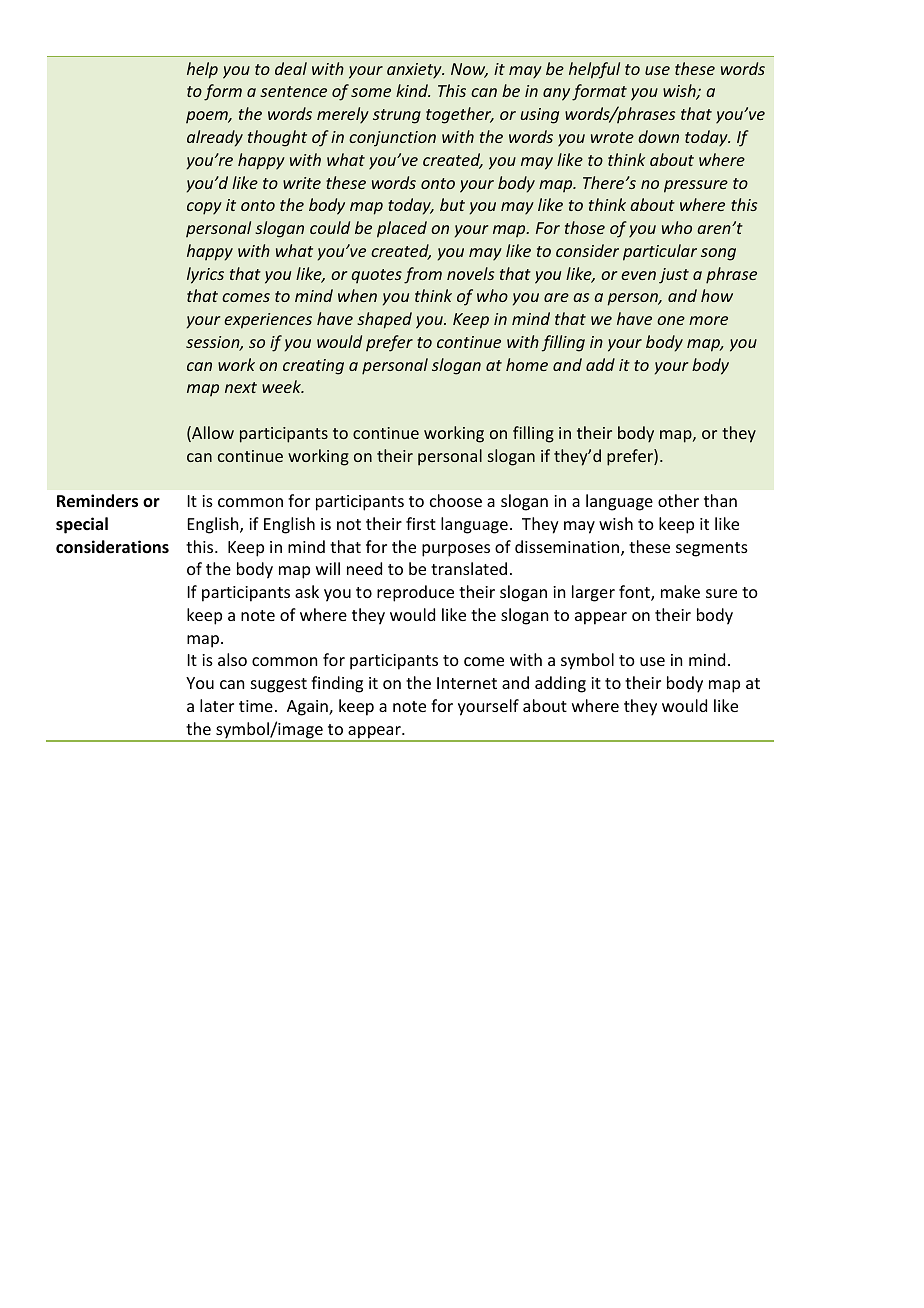  What do you see at coordinates (527, 364) in the page?
I see `home` at bounding box center [527, 364].
